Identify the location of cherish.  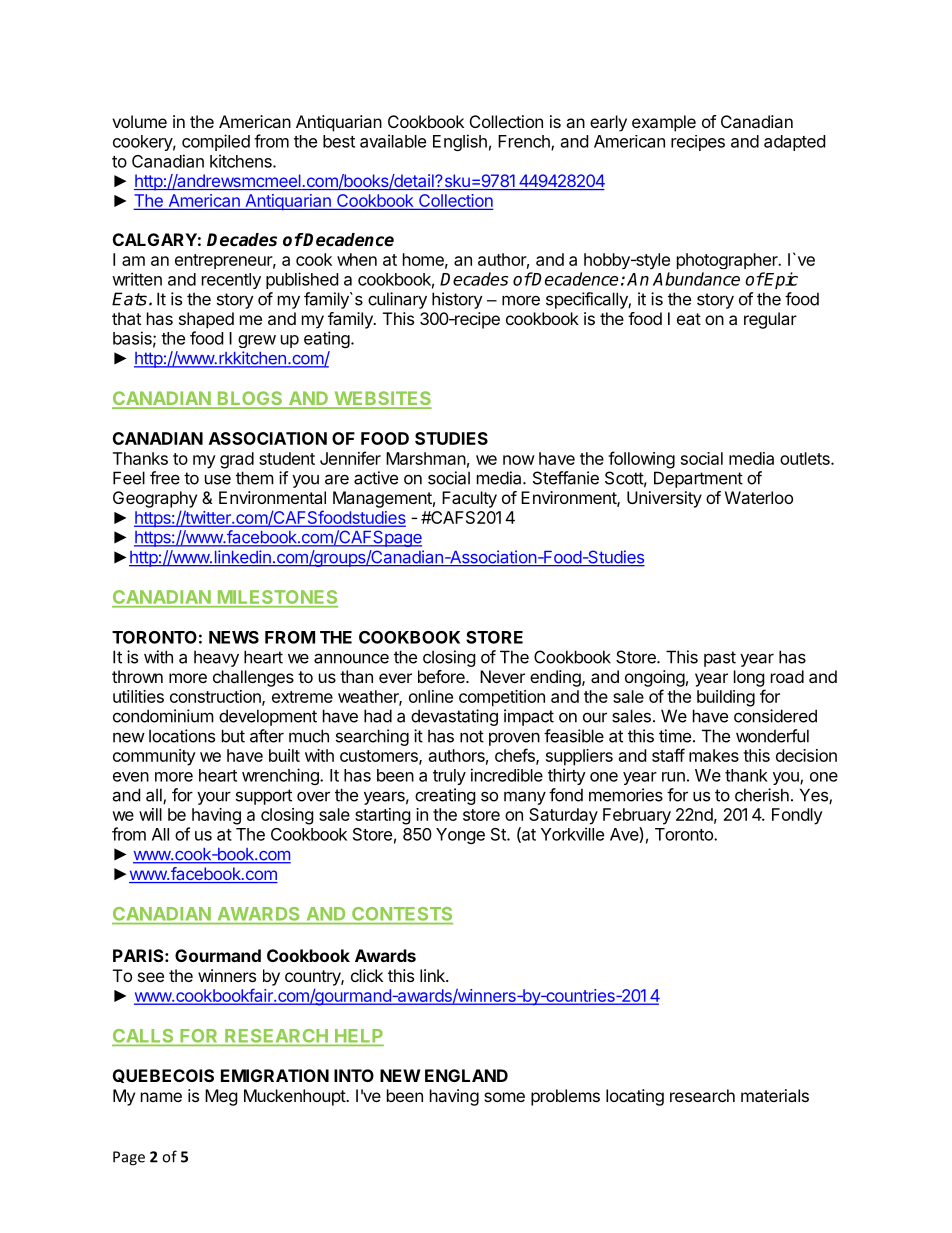
(762, 795).
